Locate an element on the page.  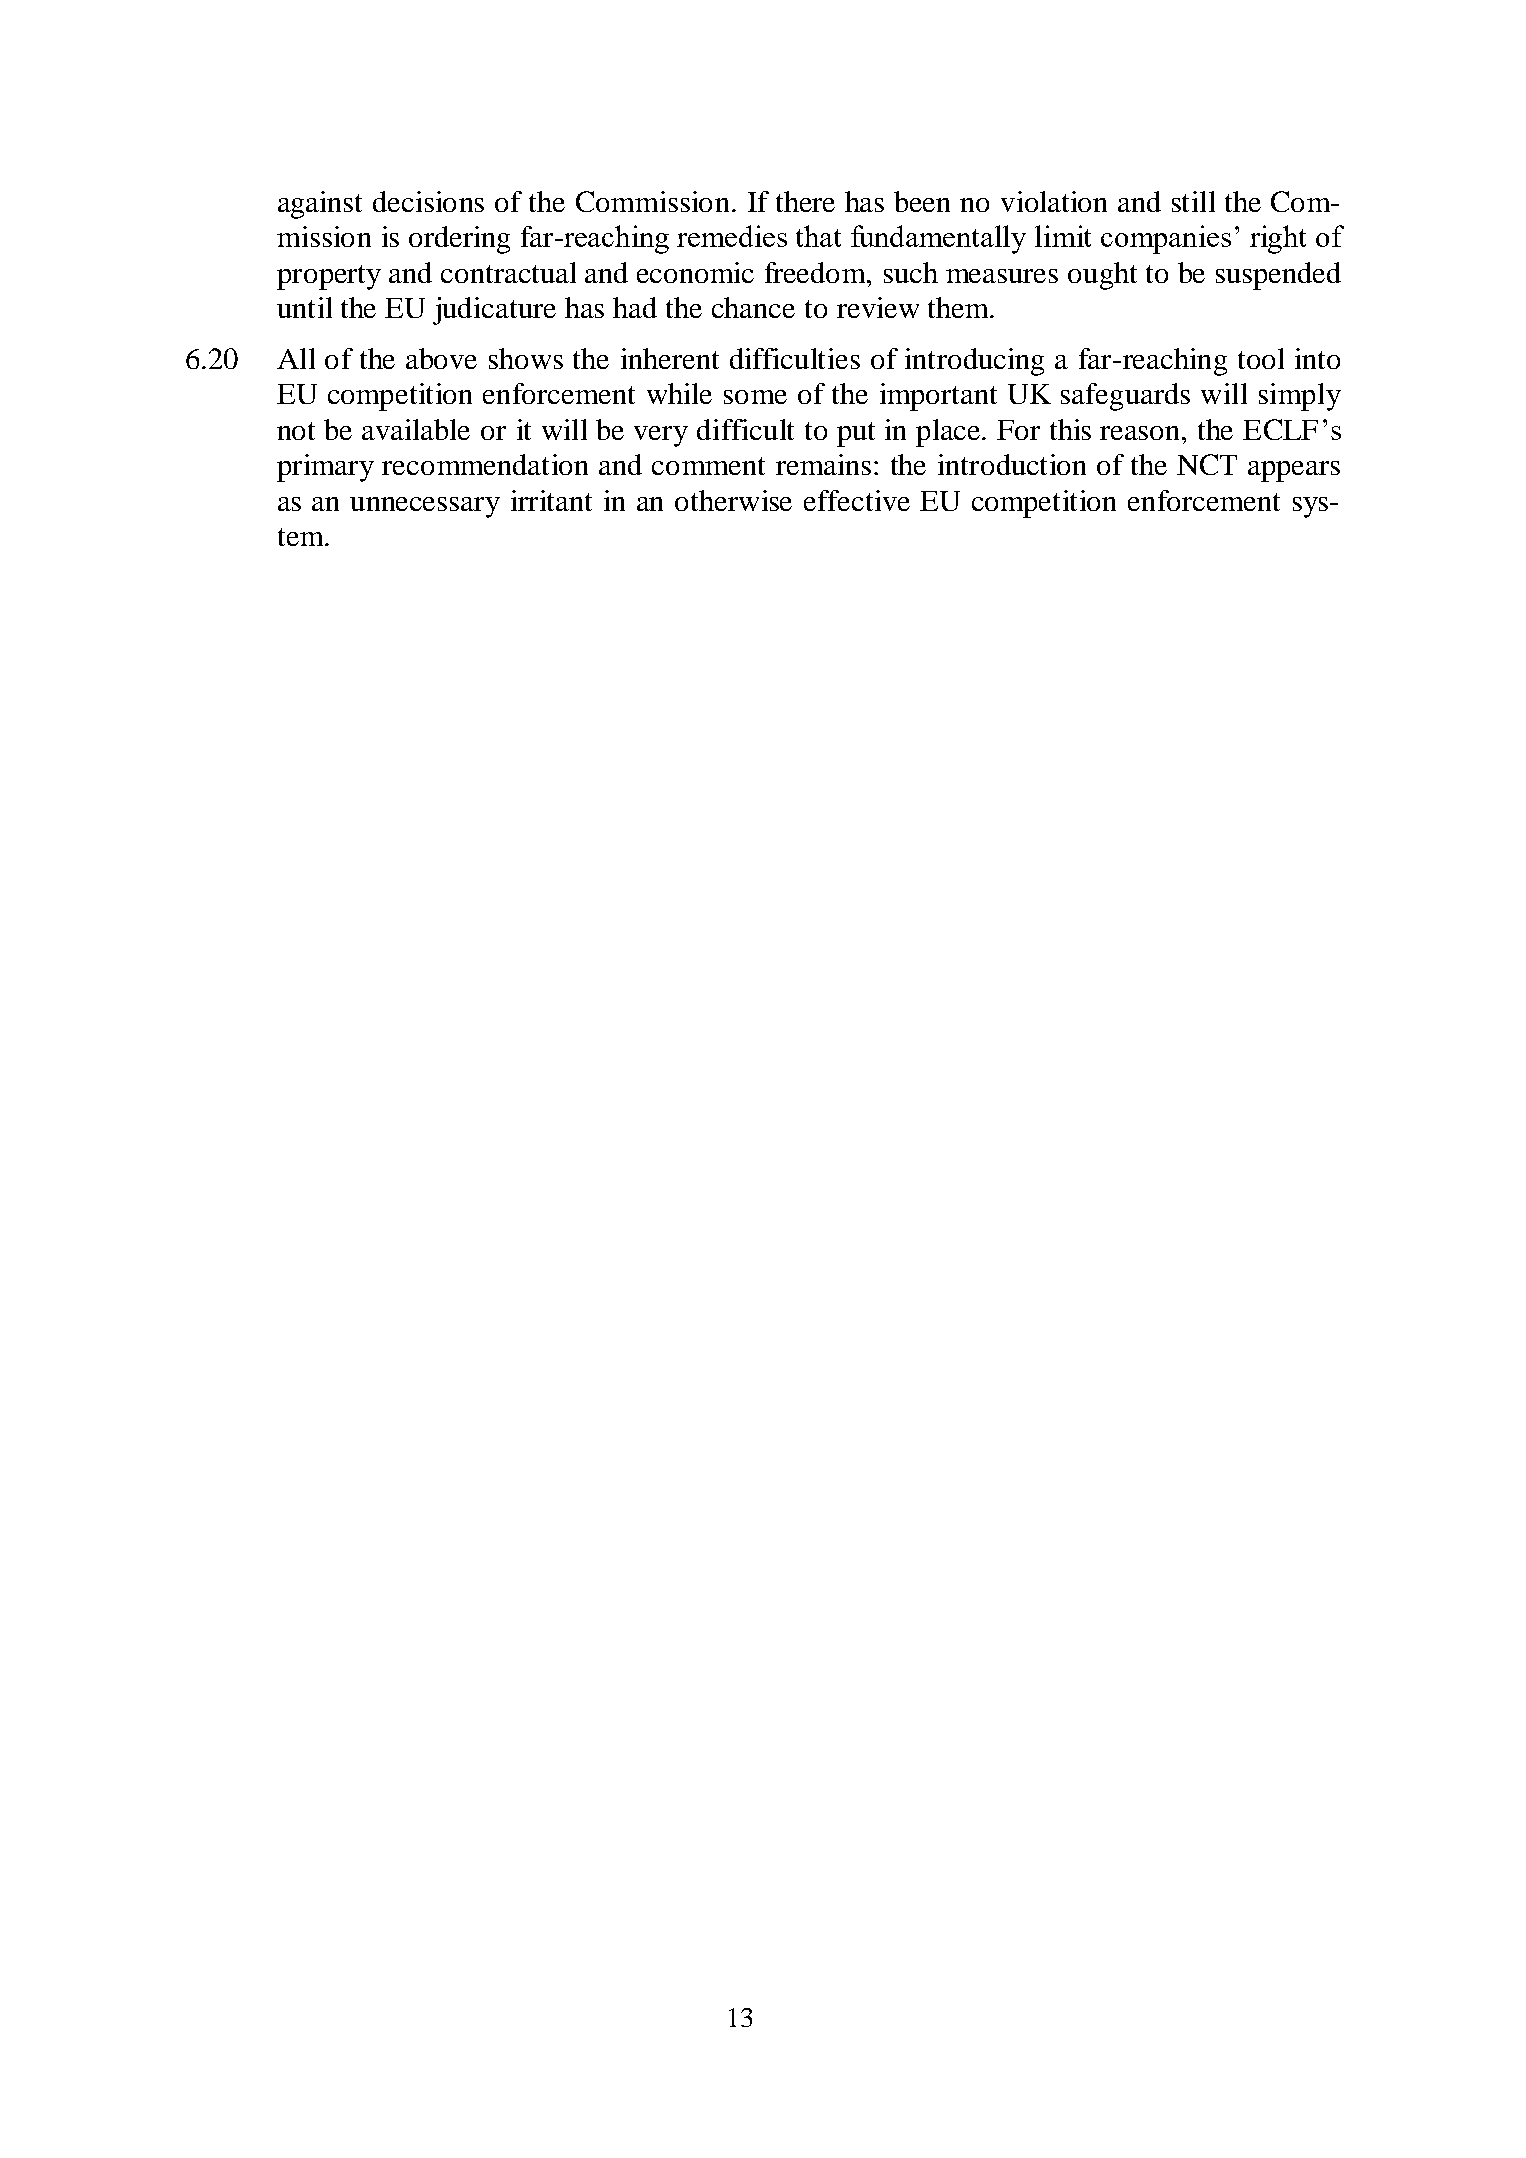
there is located at coordinates (805, 201).
